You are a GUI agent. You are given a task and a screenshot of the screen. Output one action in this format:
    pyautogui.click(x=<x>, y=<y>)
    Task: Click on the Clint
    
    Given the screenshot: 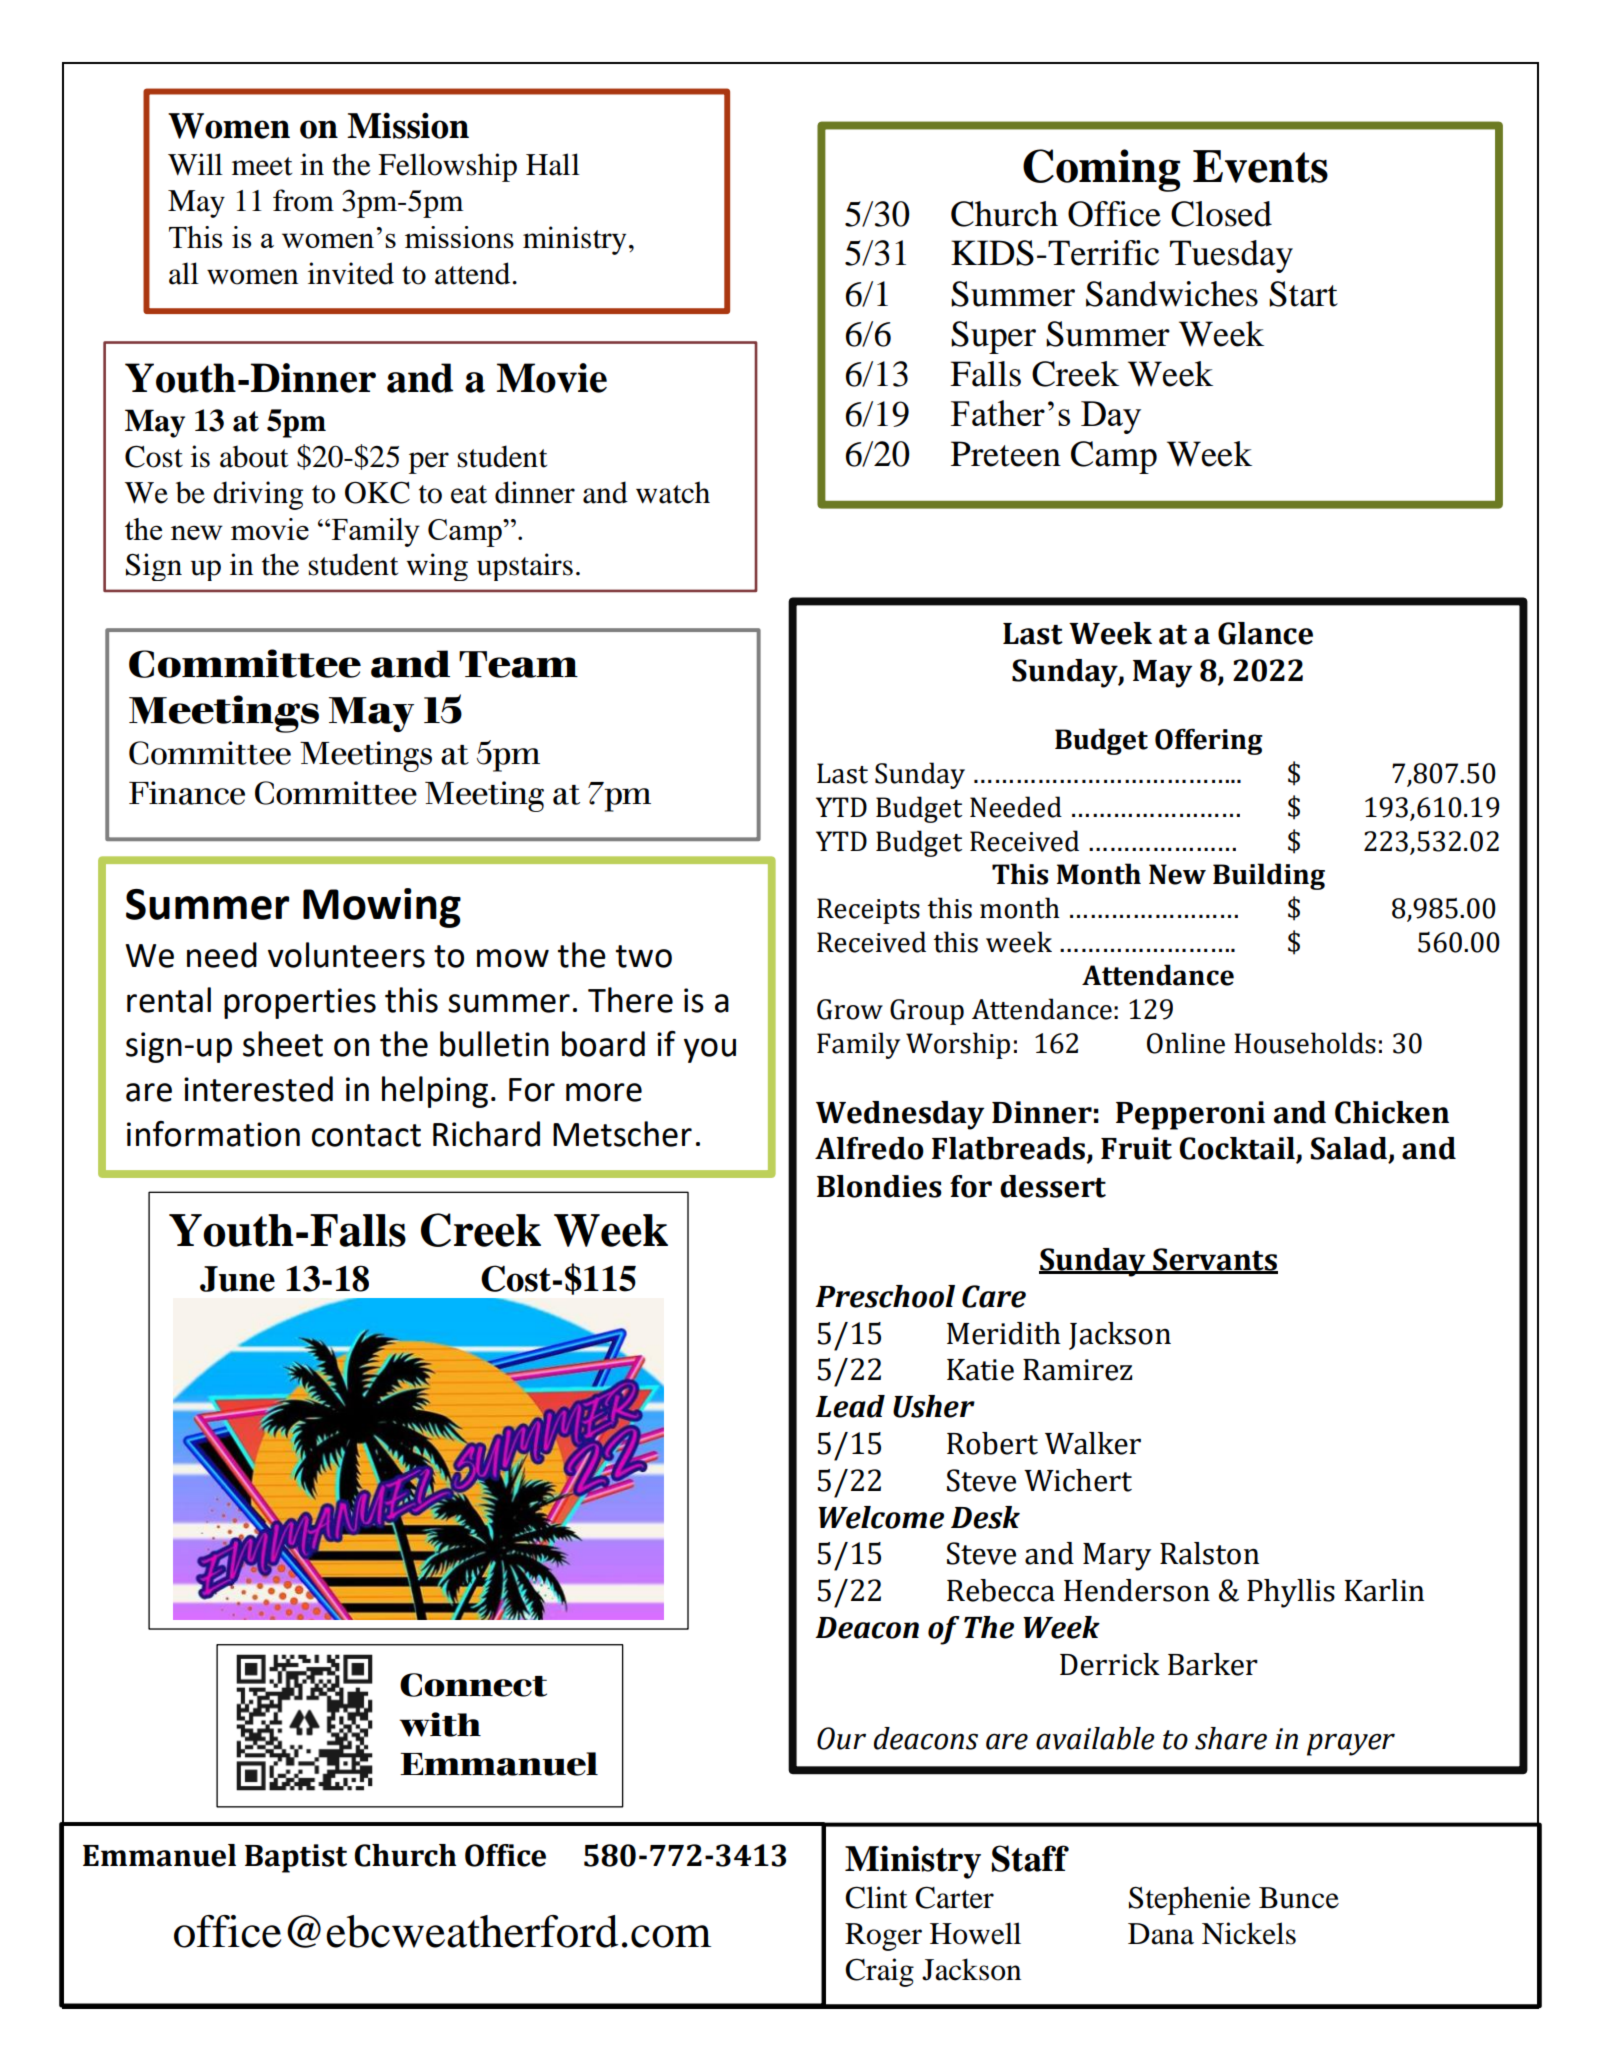 What is the action you would take?
    pyautogui.click(x=876, y=1897)
